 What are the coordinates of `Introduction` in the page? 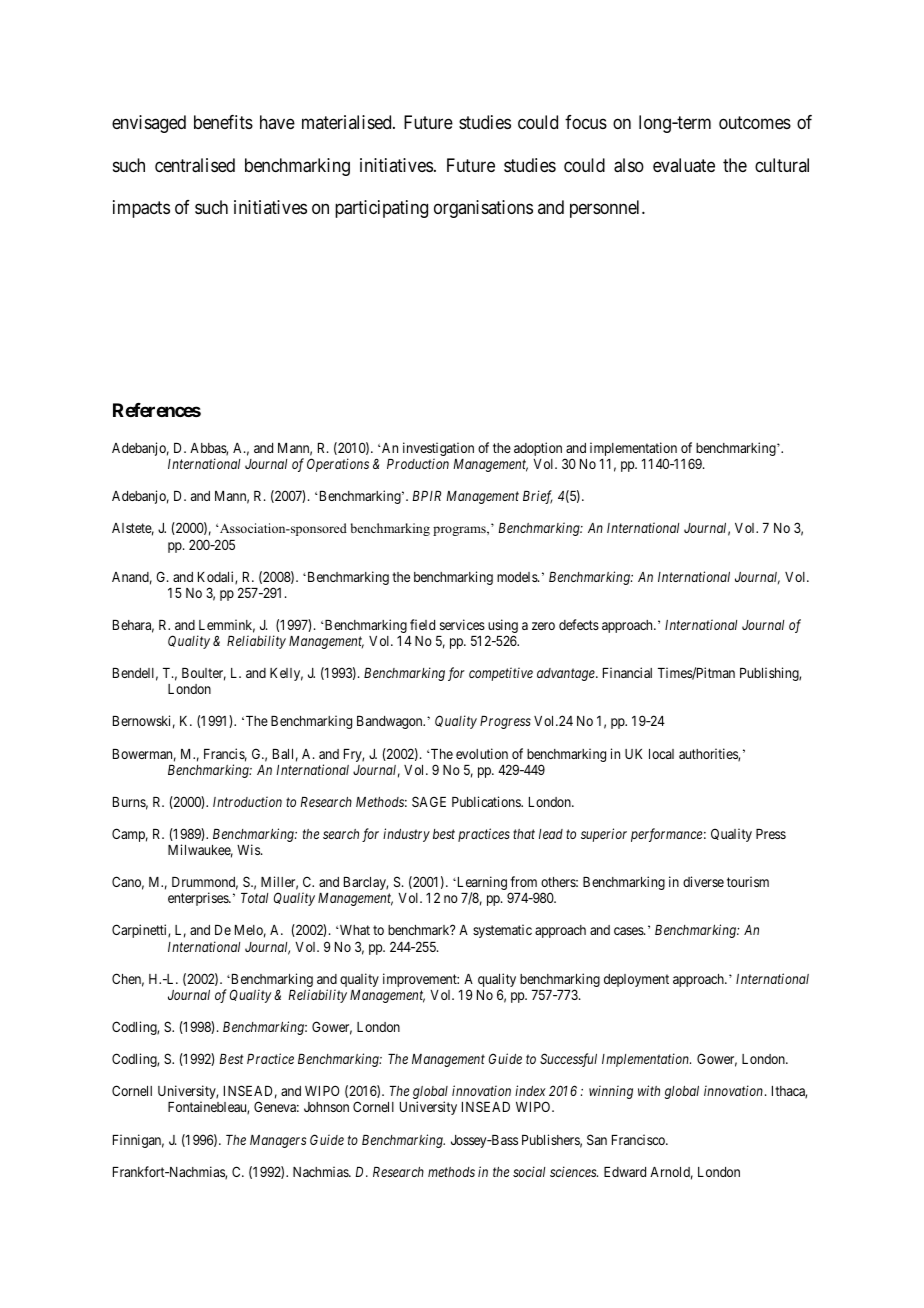 It's located at (247, 801).
